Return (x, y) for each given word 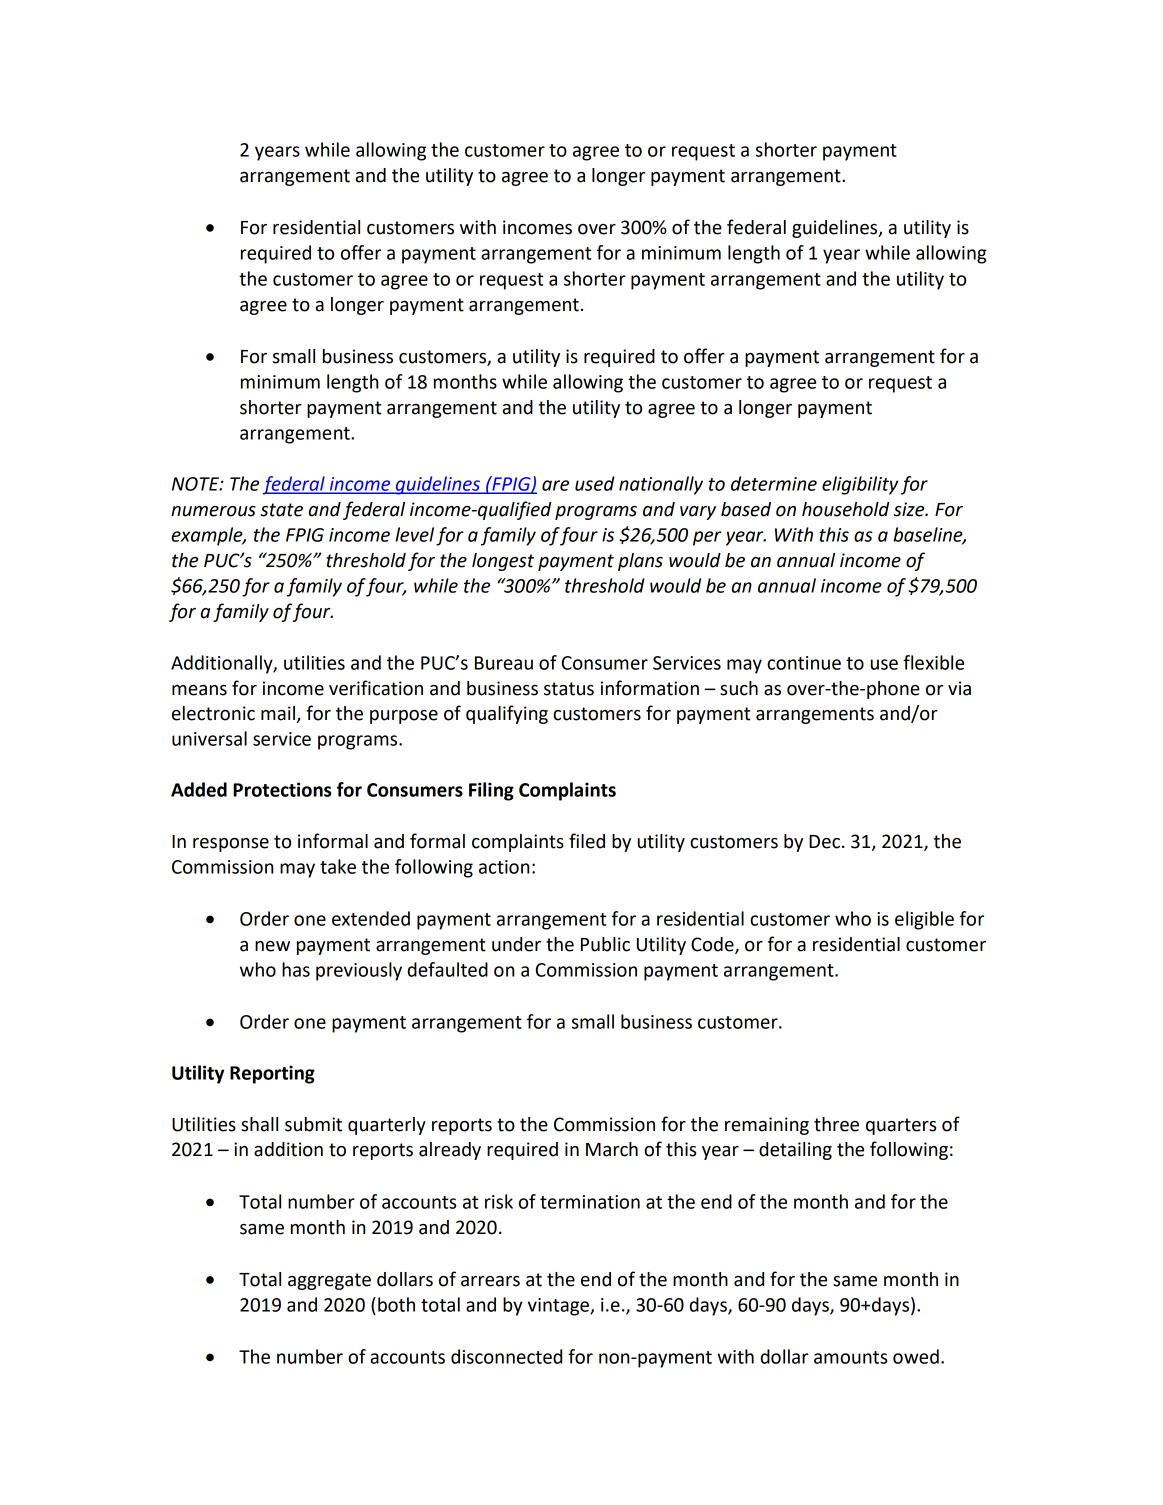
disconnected (506, 1356)
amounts (850, 1357)
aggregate (329, 1281)
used (595, 483)
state (281, 510)
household (845, 509)
